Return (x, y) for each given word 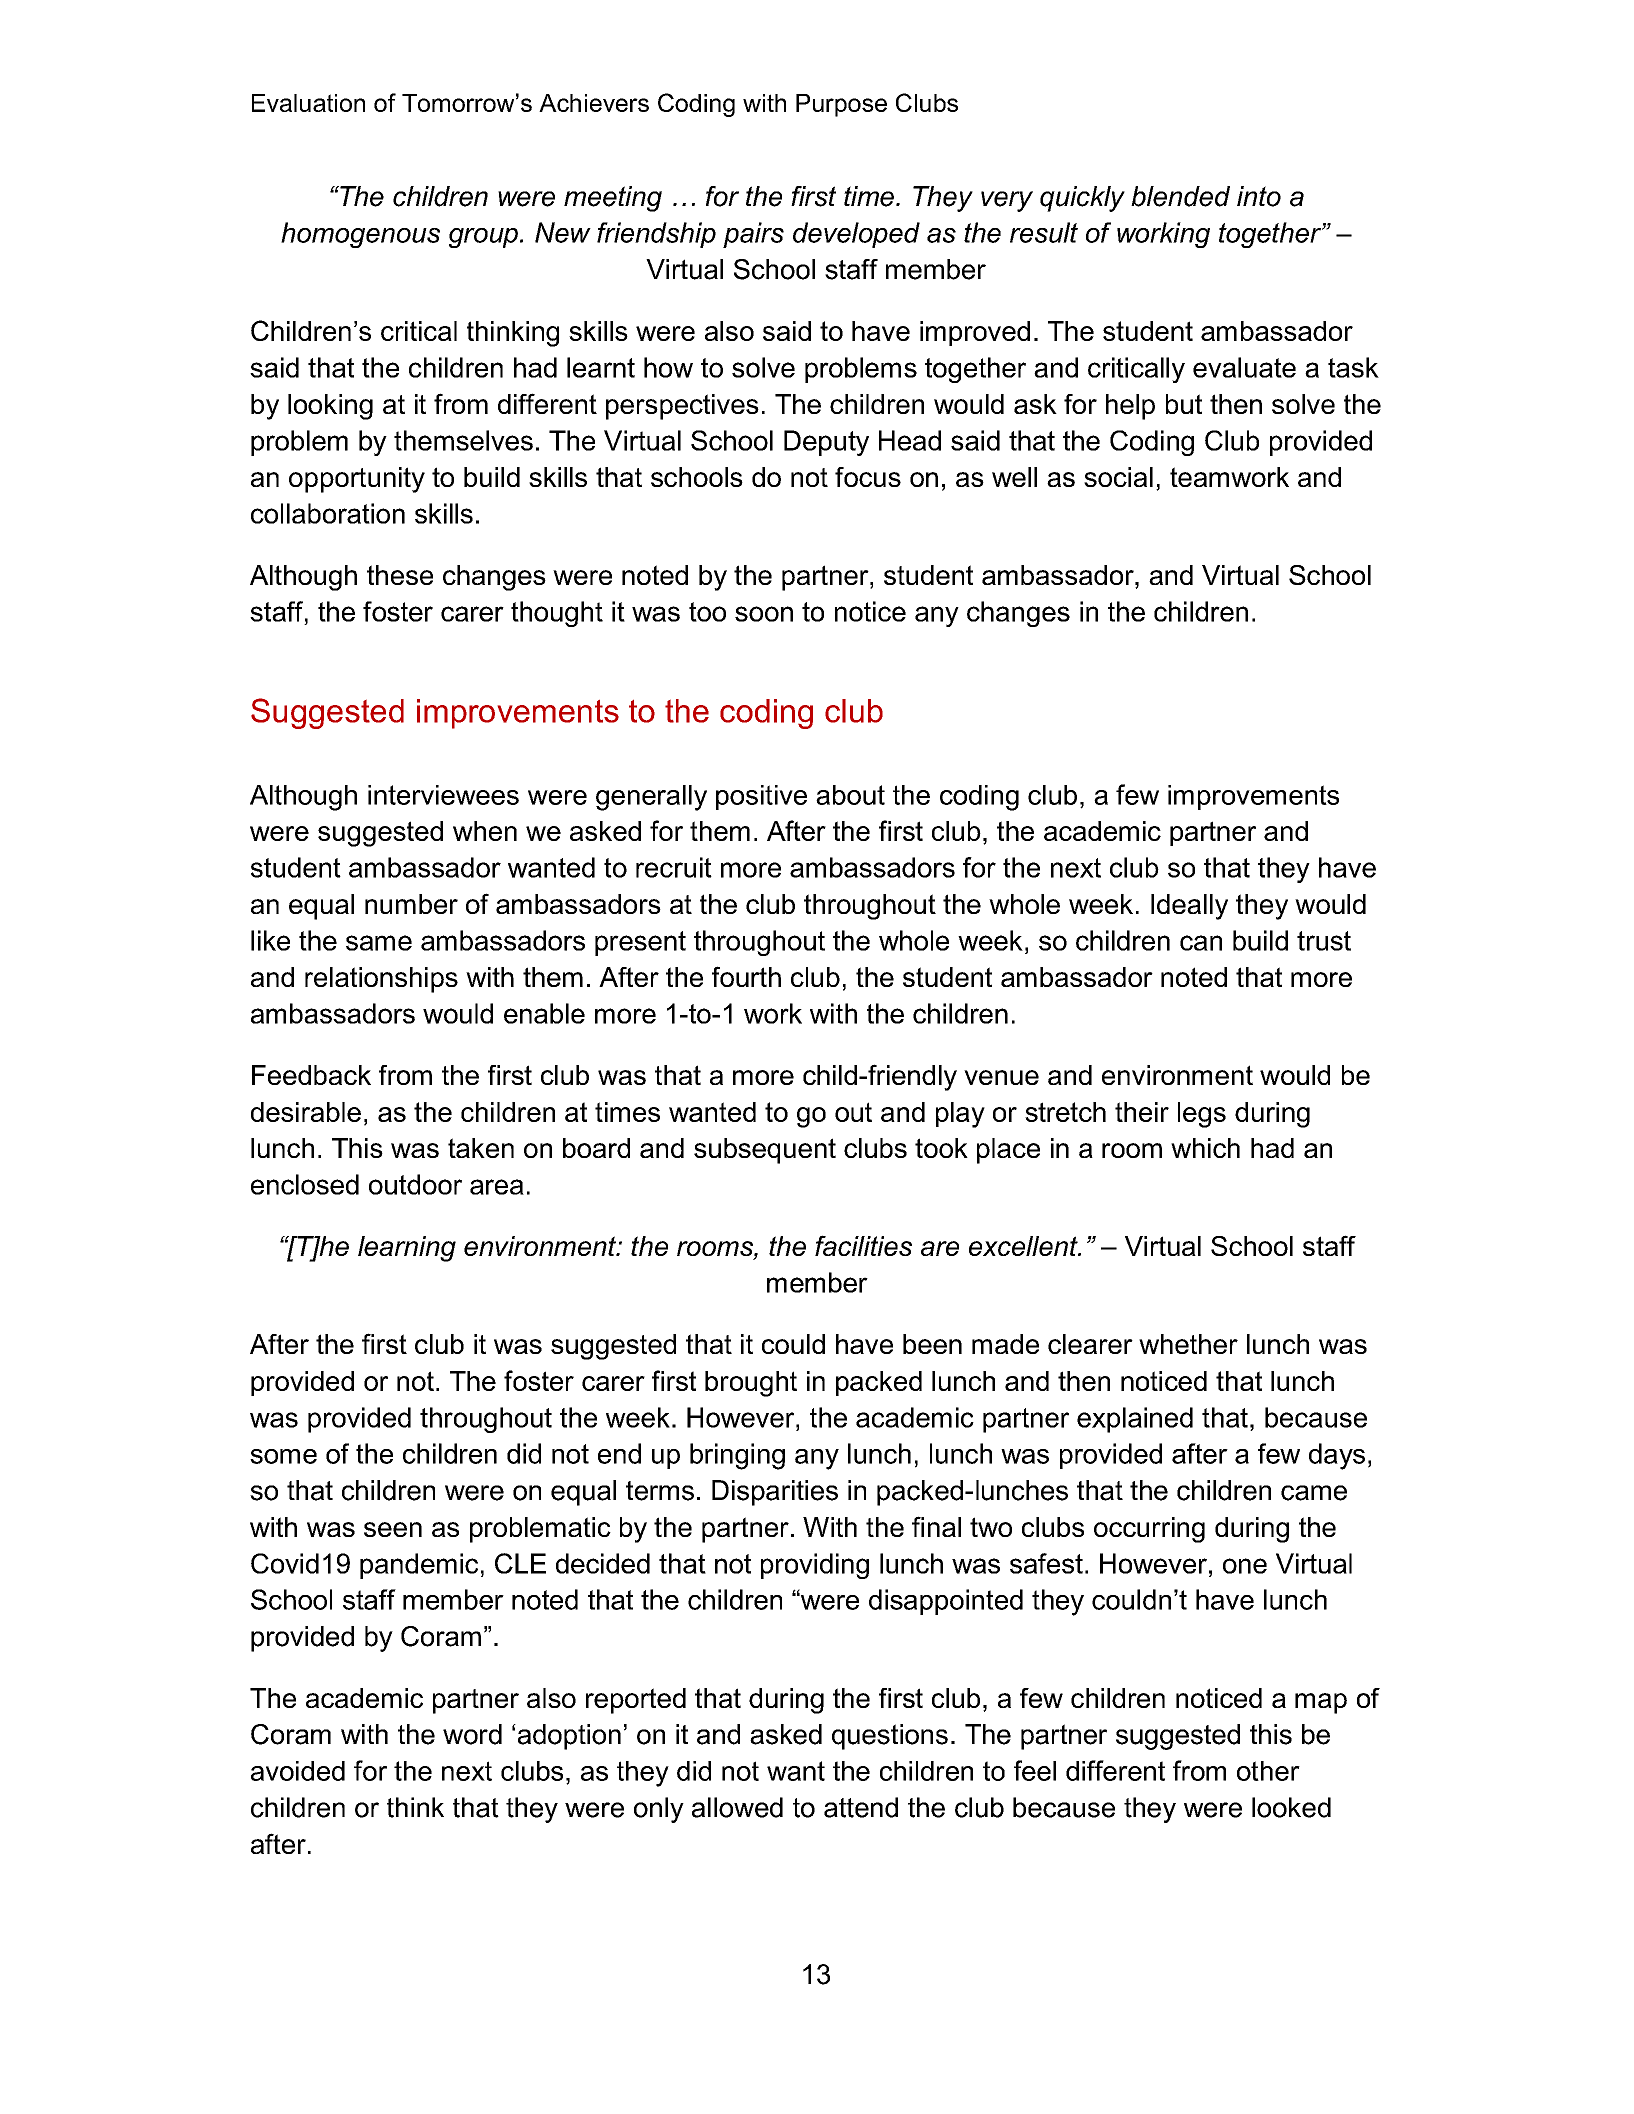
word (472, 1734)
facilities (863, 1245)
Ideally (1189, 907)
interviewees (443, 795)
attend (861, 1807)
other (1268, 1771)
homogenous (360, 235)
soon (764, 614)
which (1205, 1148)
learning (407, 1249)
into (1259, 196)
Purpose (841, 105)
